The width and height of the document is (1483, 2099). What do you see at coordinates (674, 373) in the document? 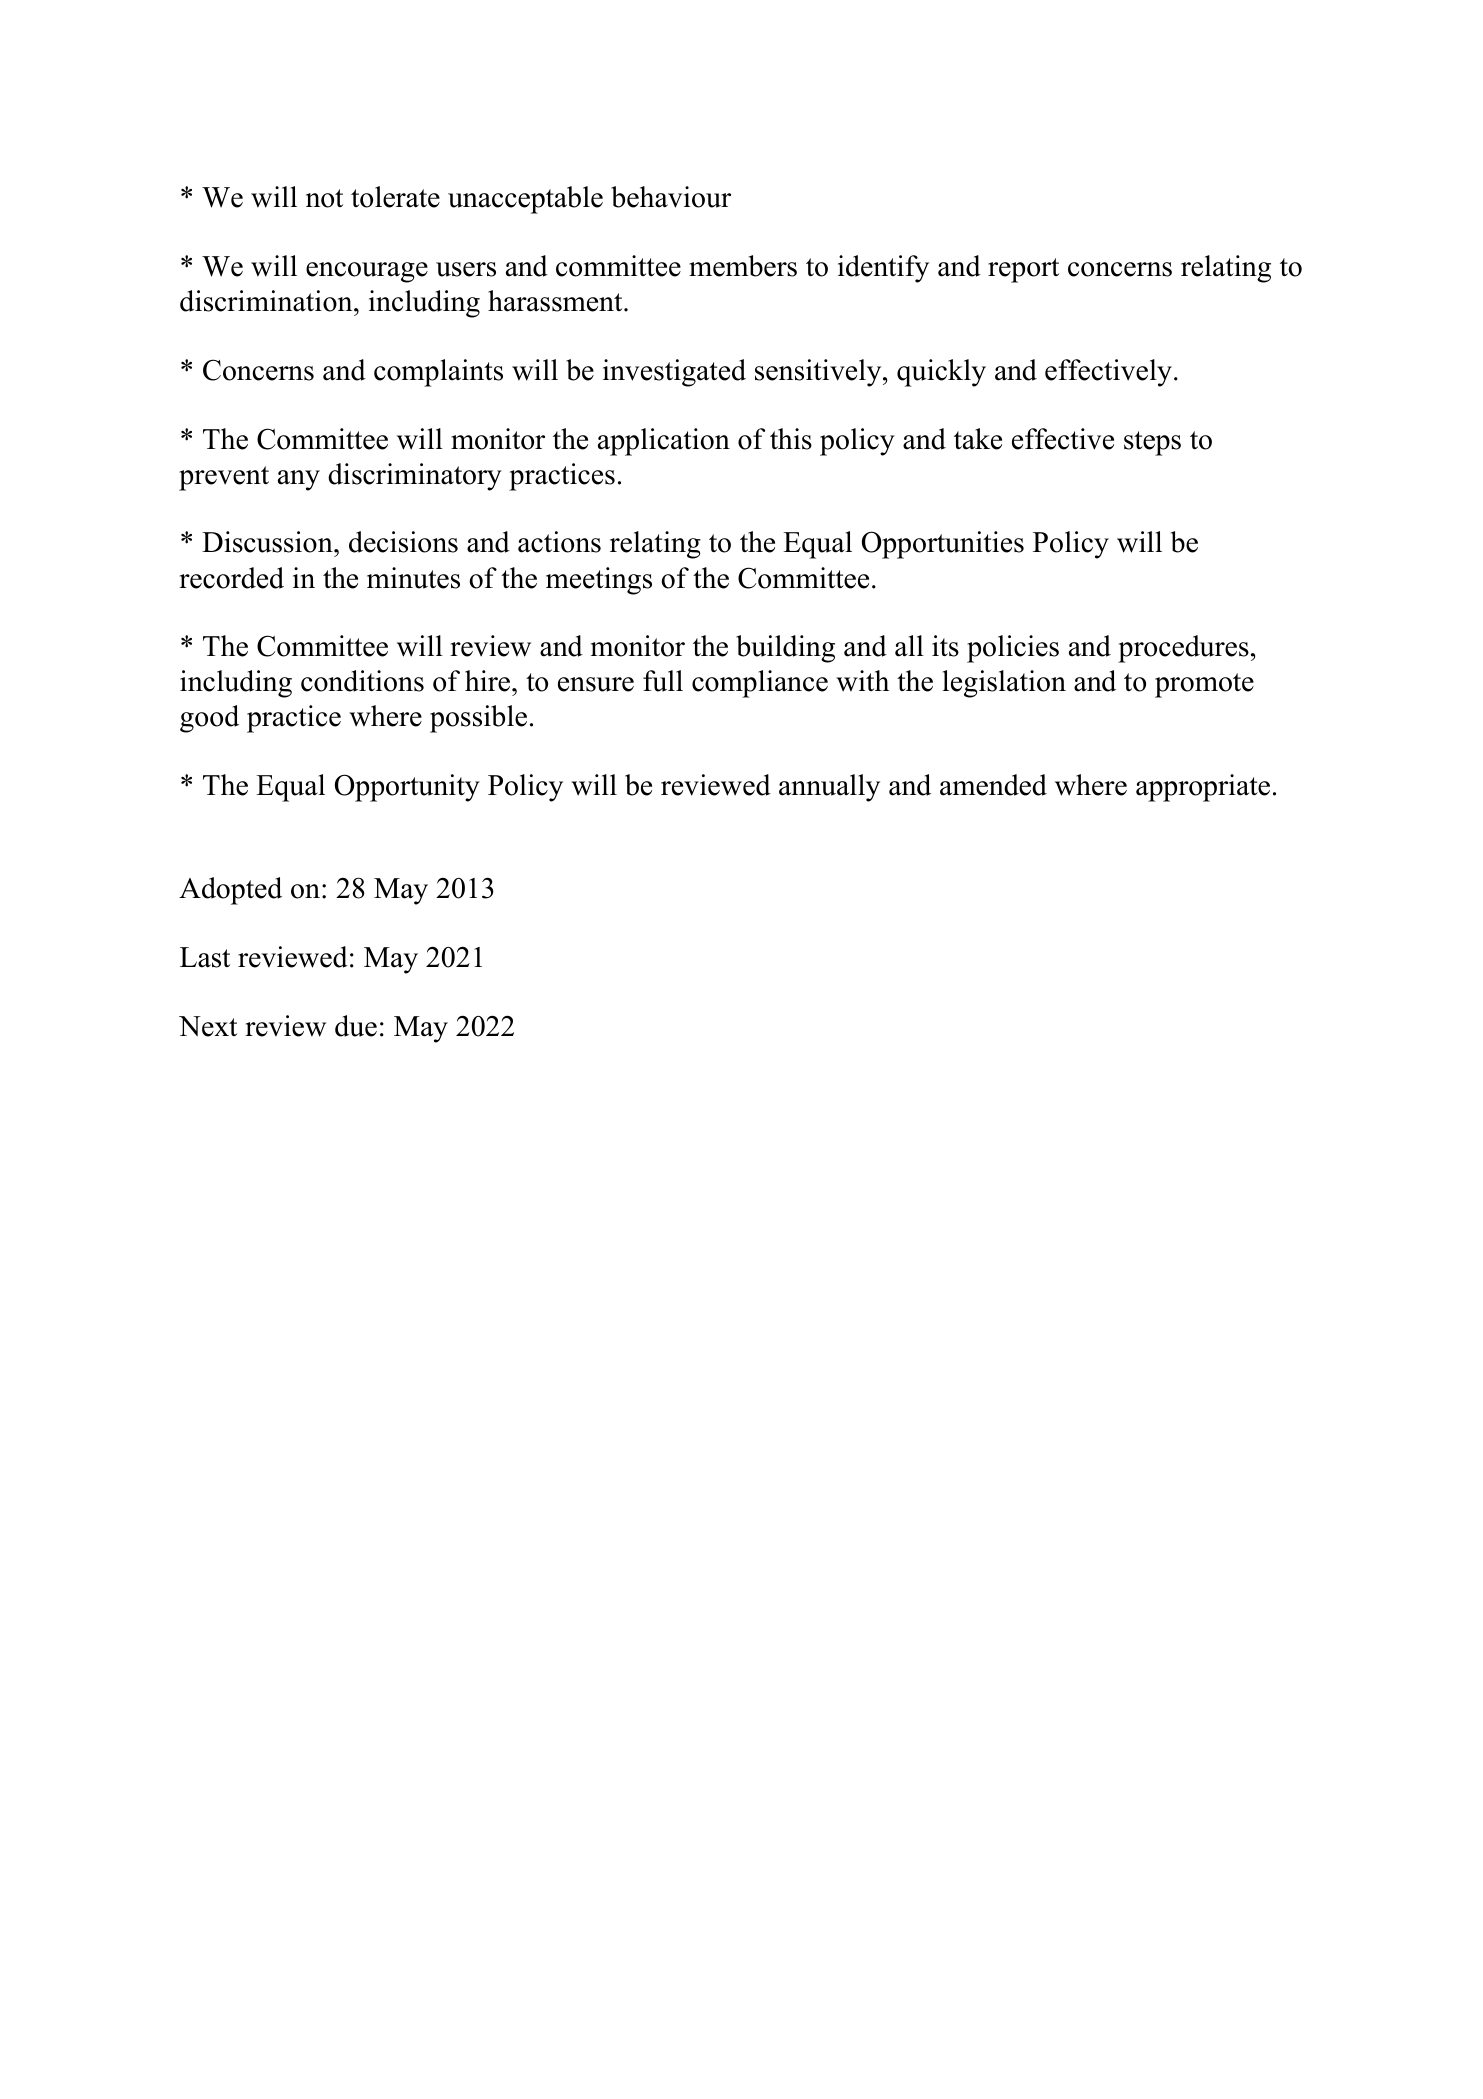
I see `investigated` at bounding box center [674, 373].
